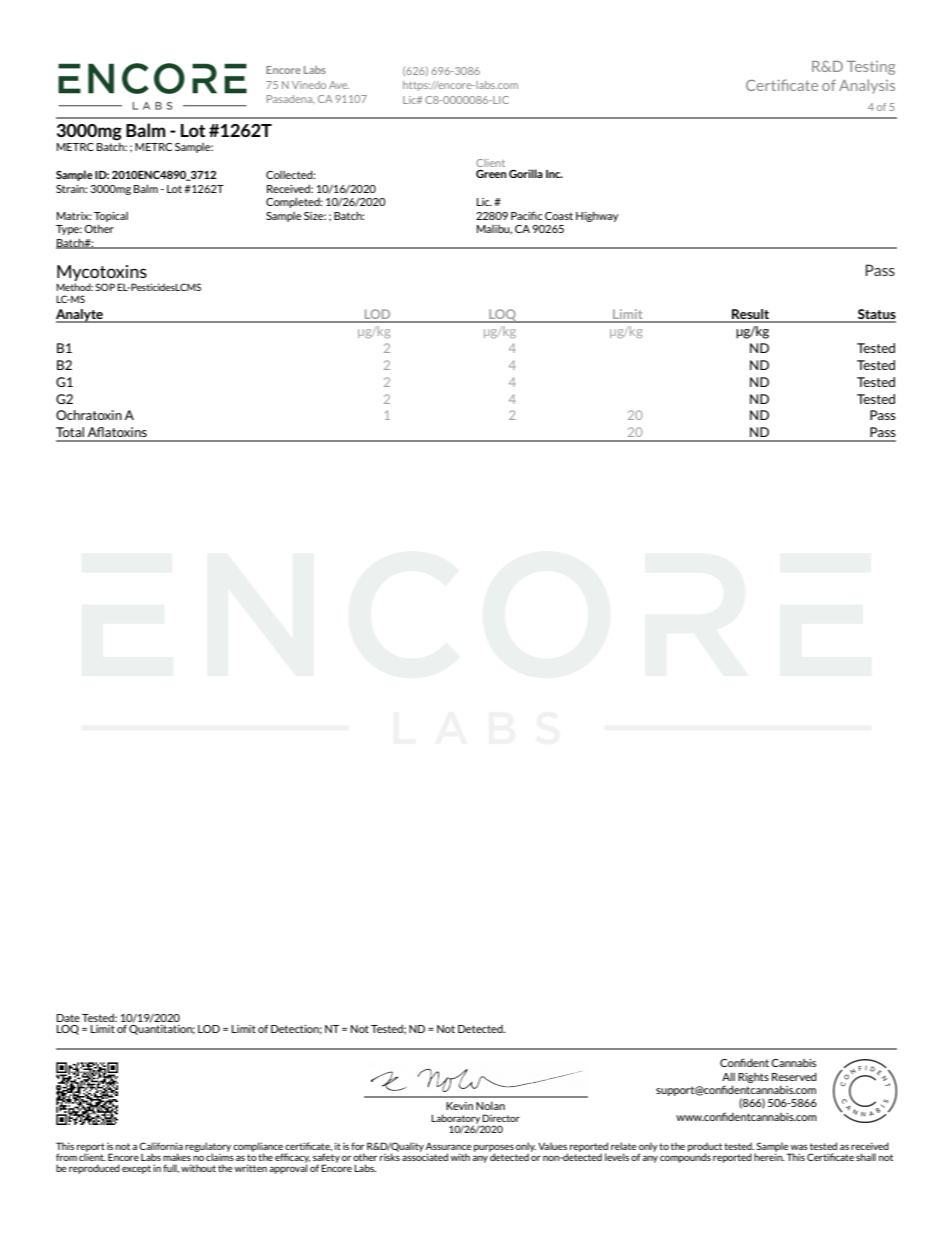 This image has height=1233, width=952. What do you see at coordinates (448, 1146) in the image?
I see `Assurance` at bounding box center [448, 1146].
